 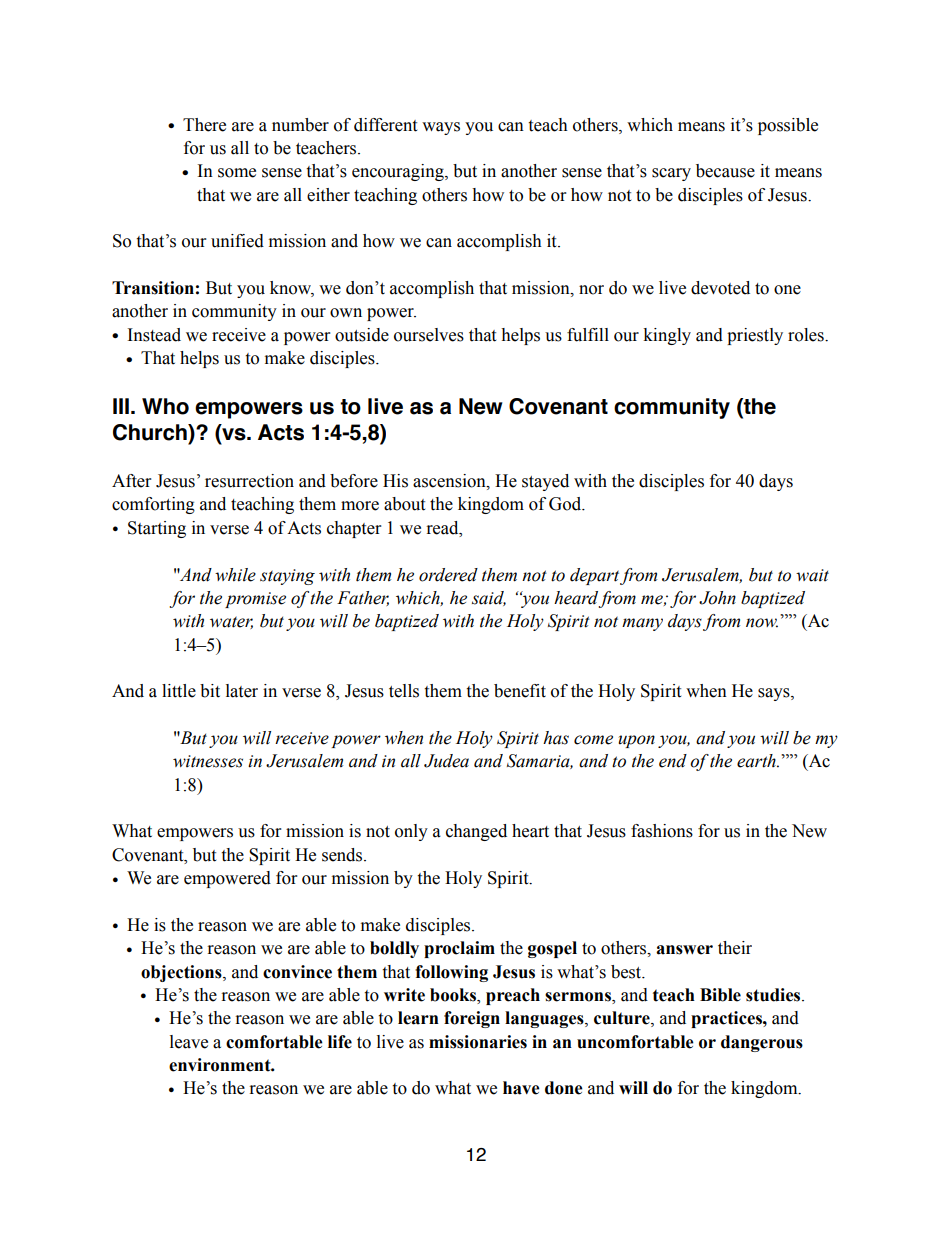 I want to click on There, so click(x=204, y=125).
